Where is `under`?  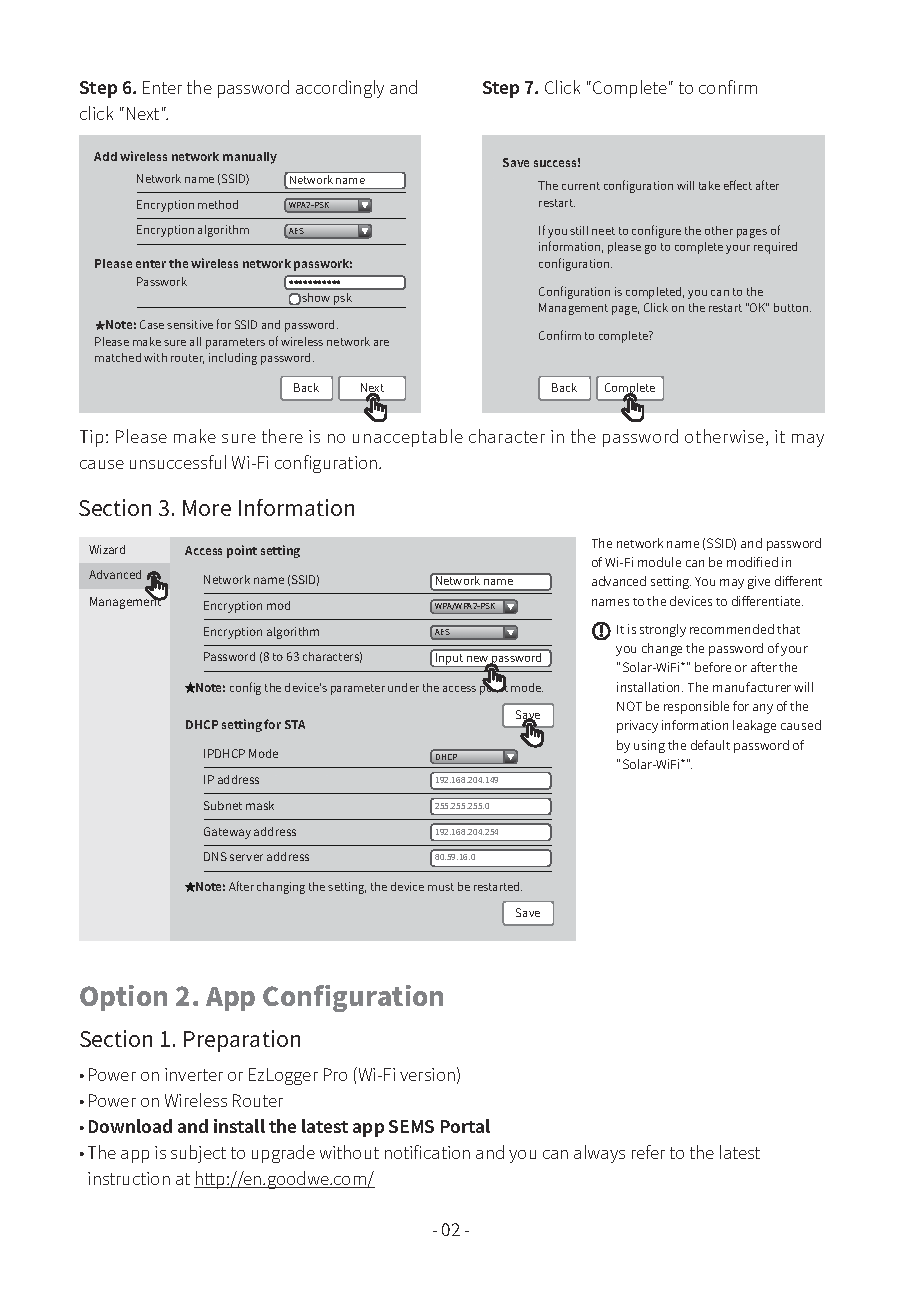
under is located at coordinates (403, 687).
